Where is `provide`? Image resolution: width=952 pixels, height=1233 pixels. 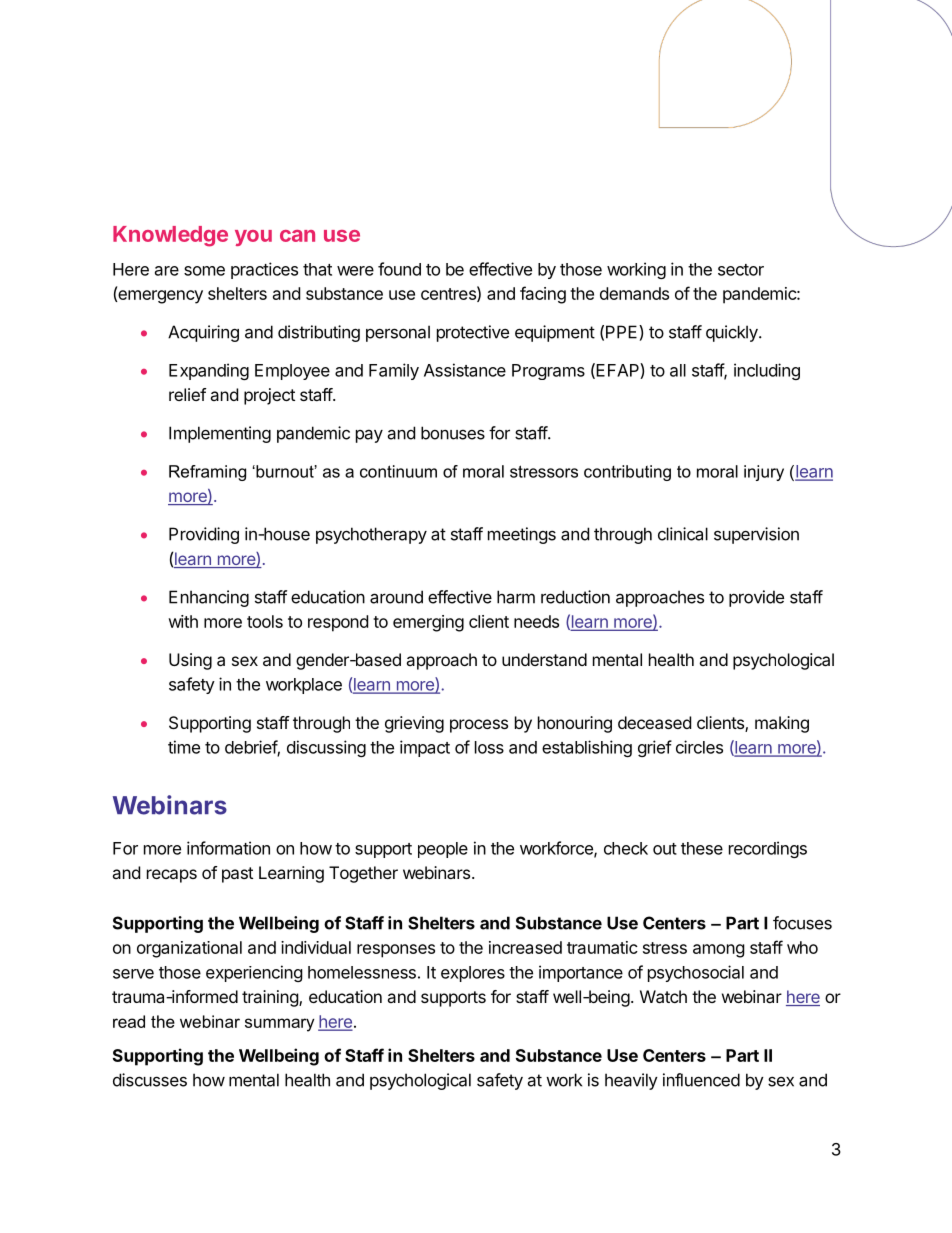 provide is located at coordinates (756, 598).
